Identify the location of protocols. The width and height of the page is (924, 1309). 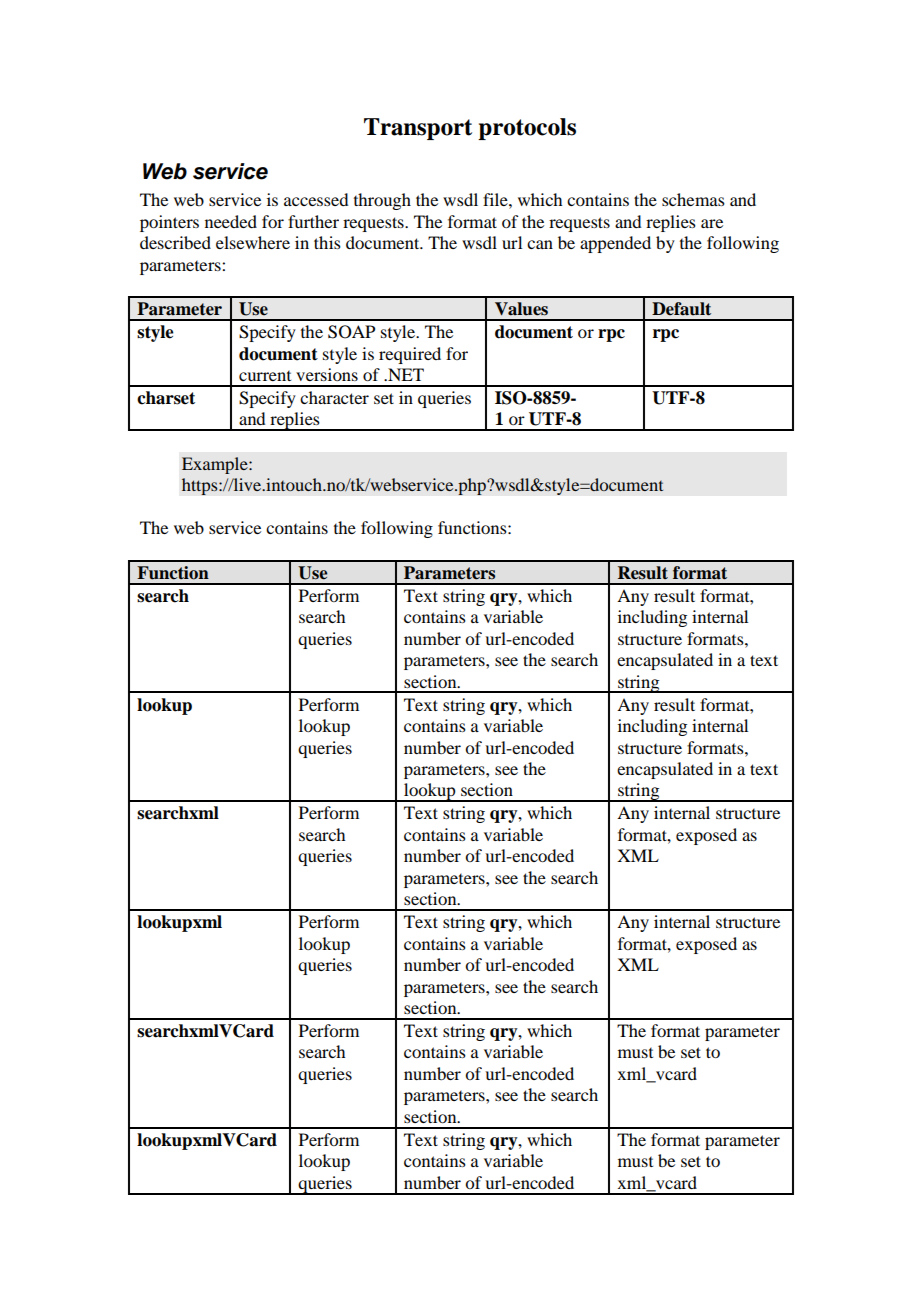
(527, 129).
